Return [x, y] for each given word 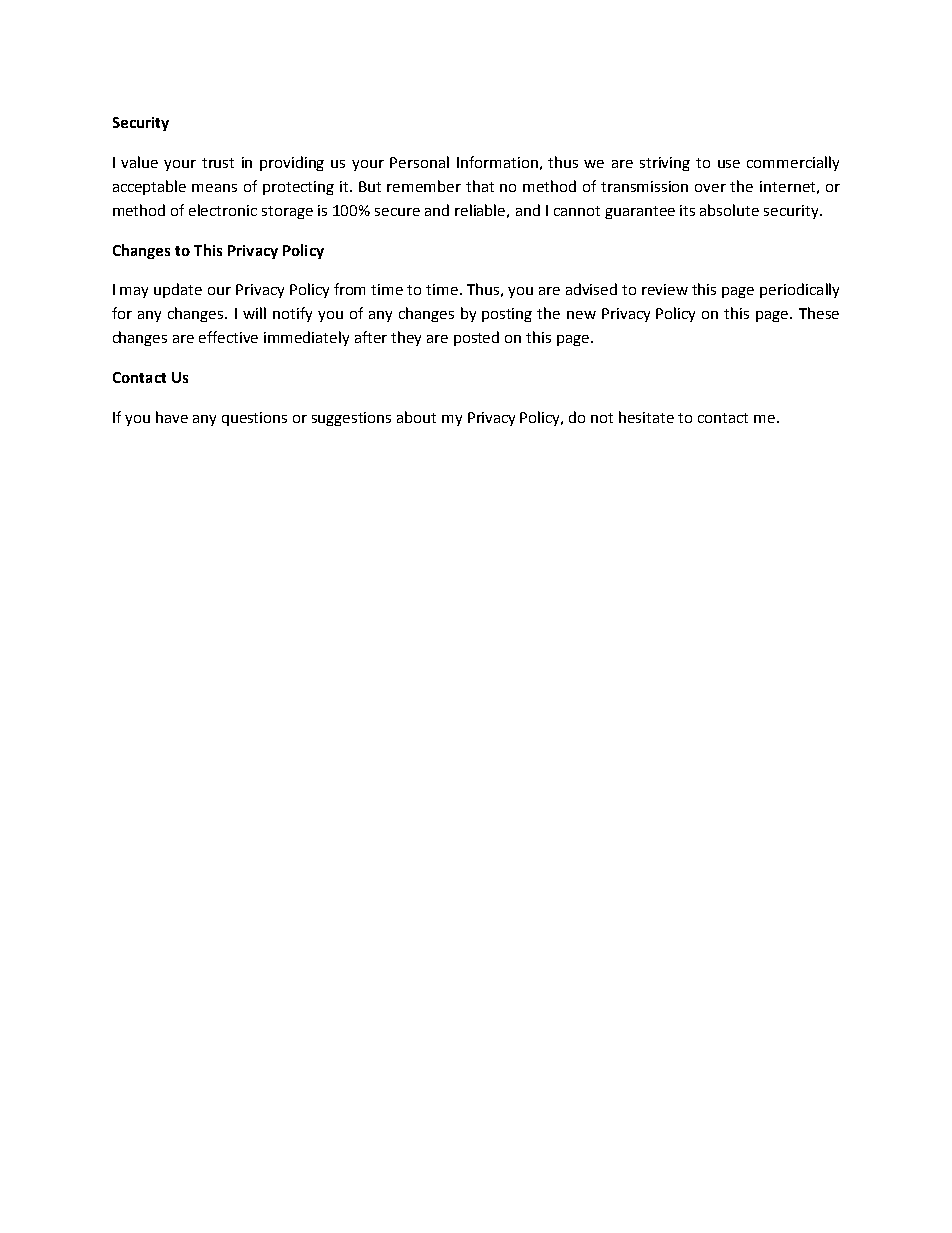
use [729, 164]
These [819, 313]
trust [218, 163]
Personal [419, 162]
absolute [729, 210]
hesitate [646, 417]
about [416, 417]
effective [228, 337]
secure [397, 212]
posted [476, 338]
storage [287, 212]
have [172, 417]
